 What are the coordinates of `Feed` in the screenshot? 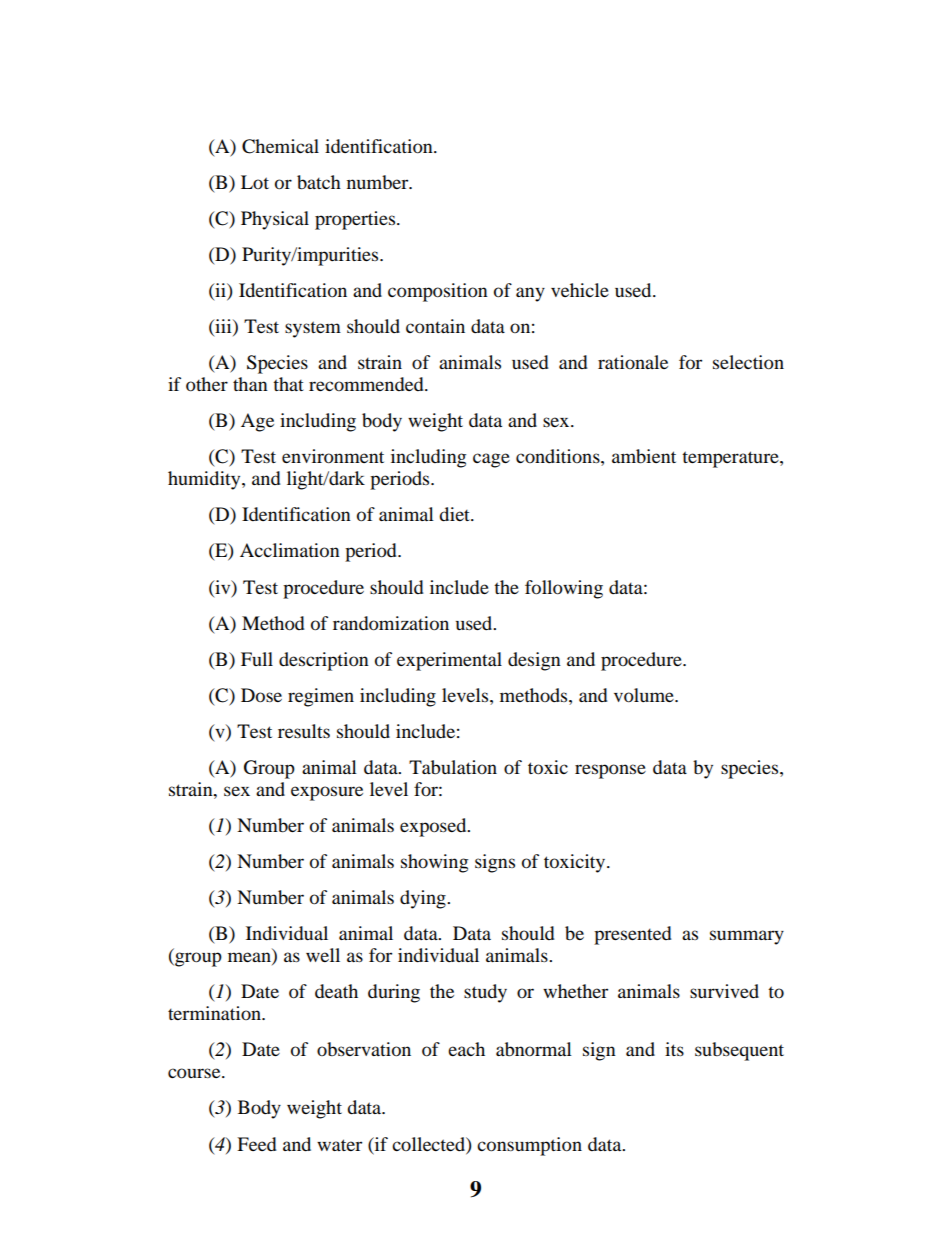 It's located at (257, 1144).
